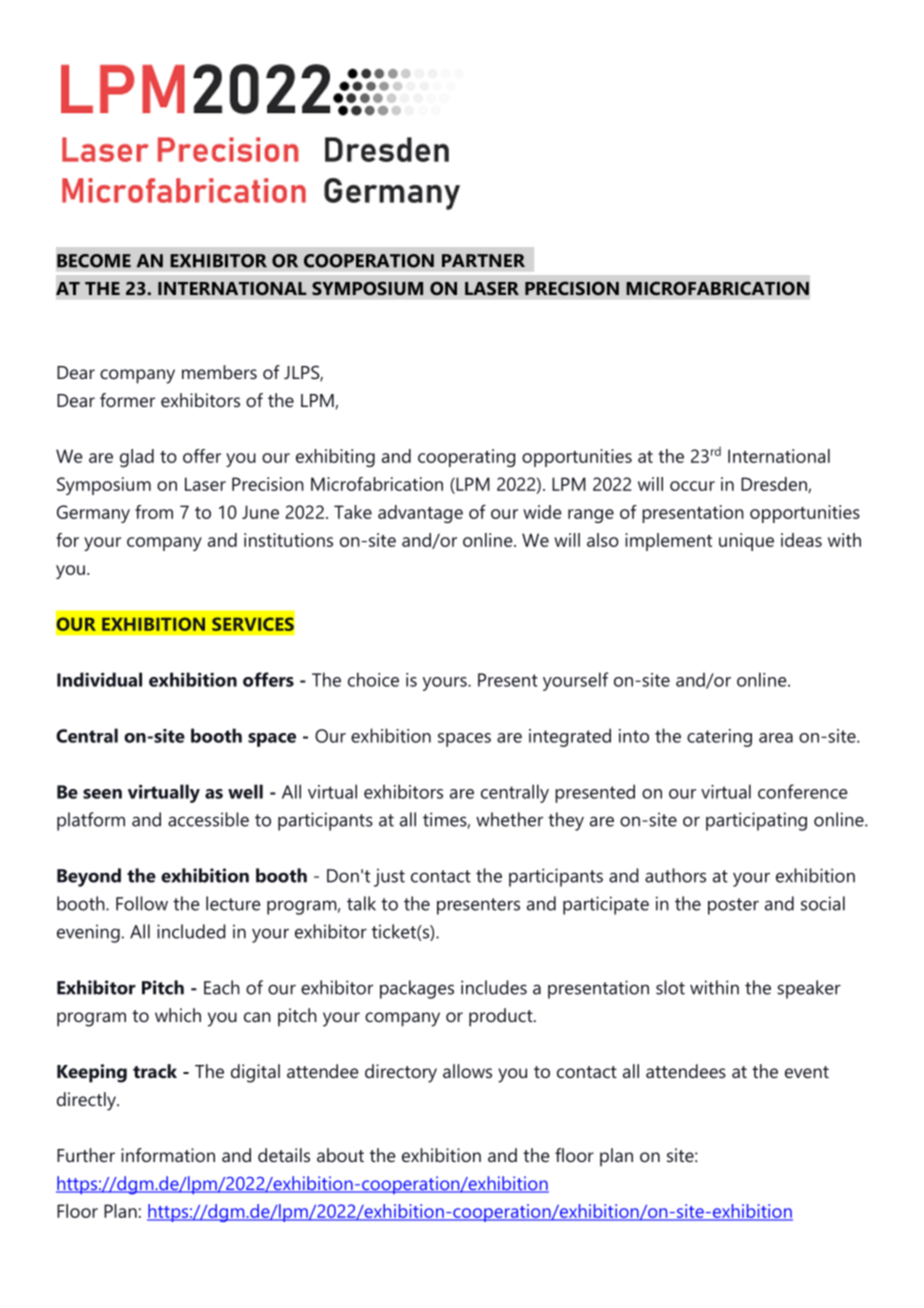 The height and width of the image is (1308, 924). Describe the element at coordinates (775, 485) in the image. I see `Dresden` at that location.
